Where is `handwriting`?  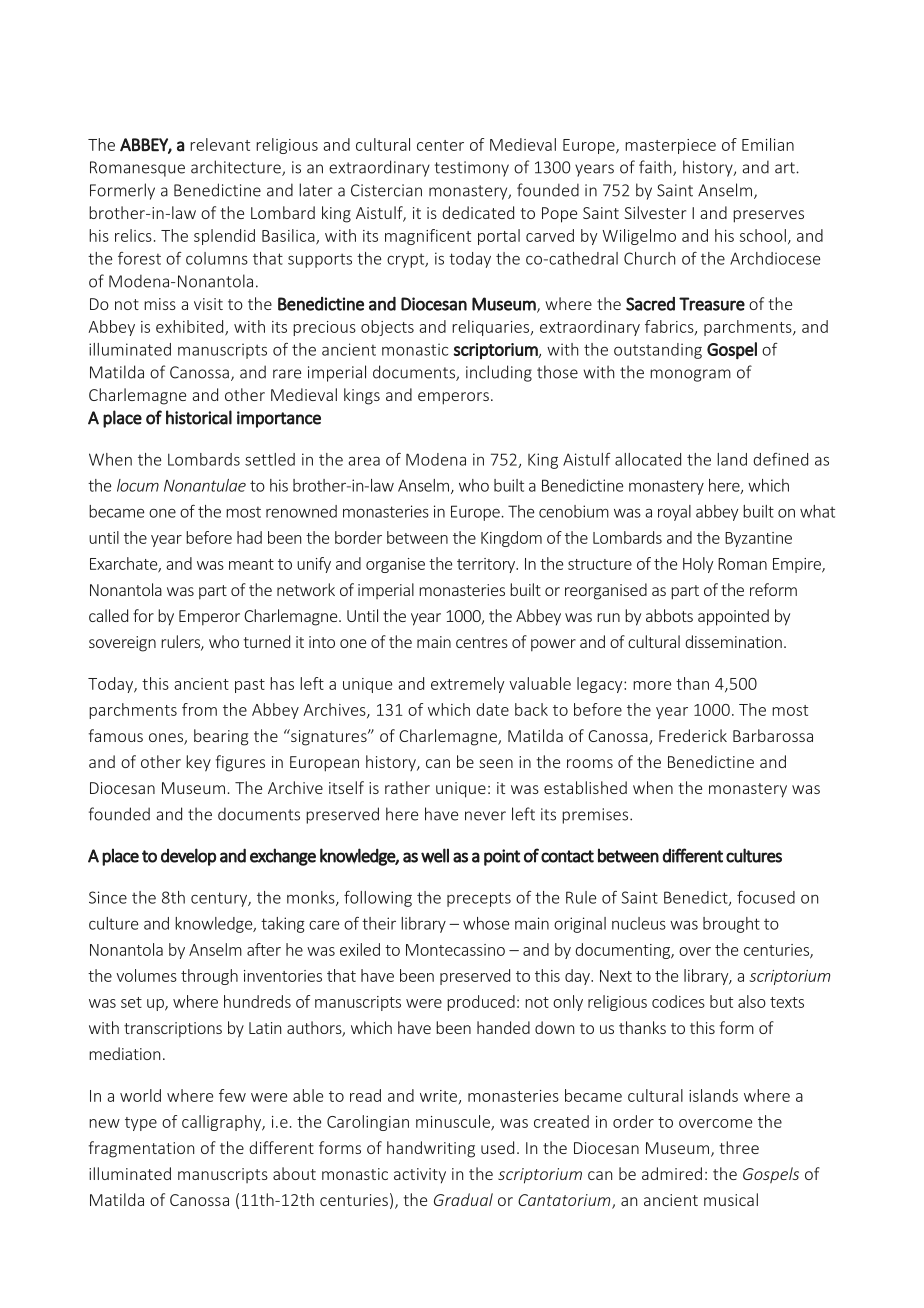
handwriting is located at coordinates (431, 1149).
